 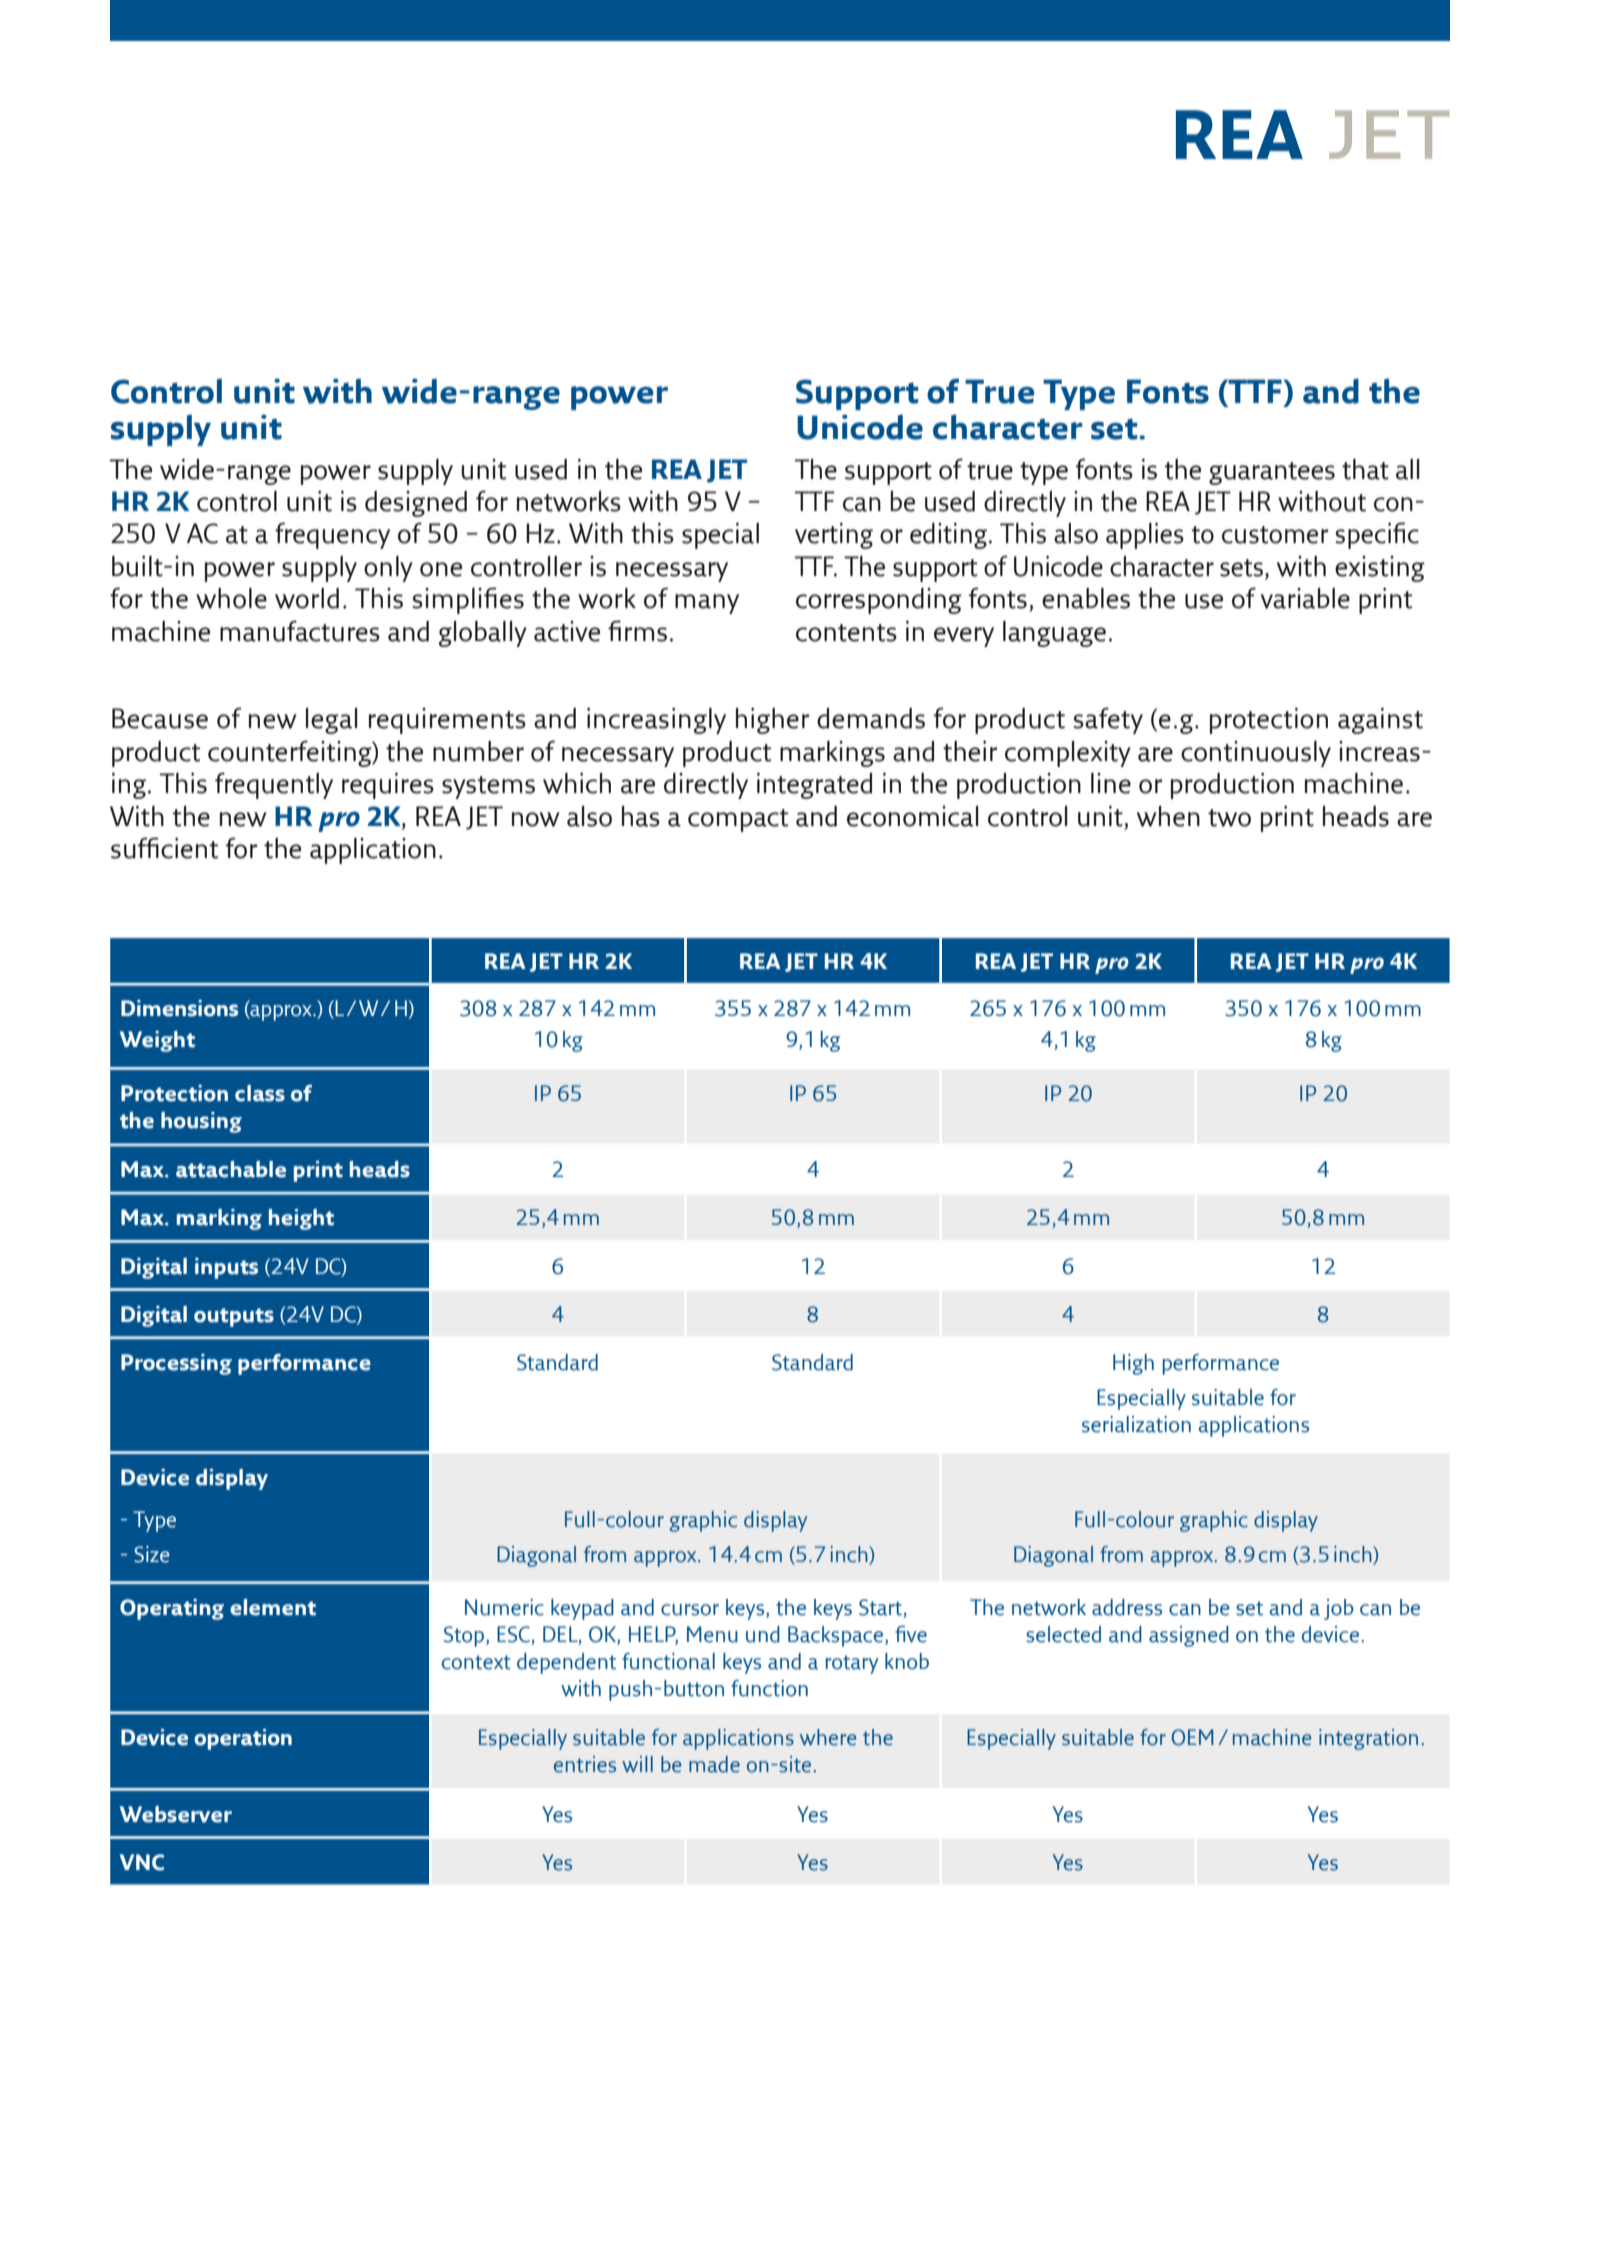 I want to click on customer, so click(x=1275, y=535).
